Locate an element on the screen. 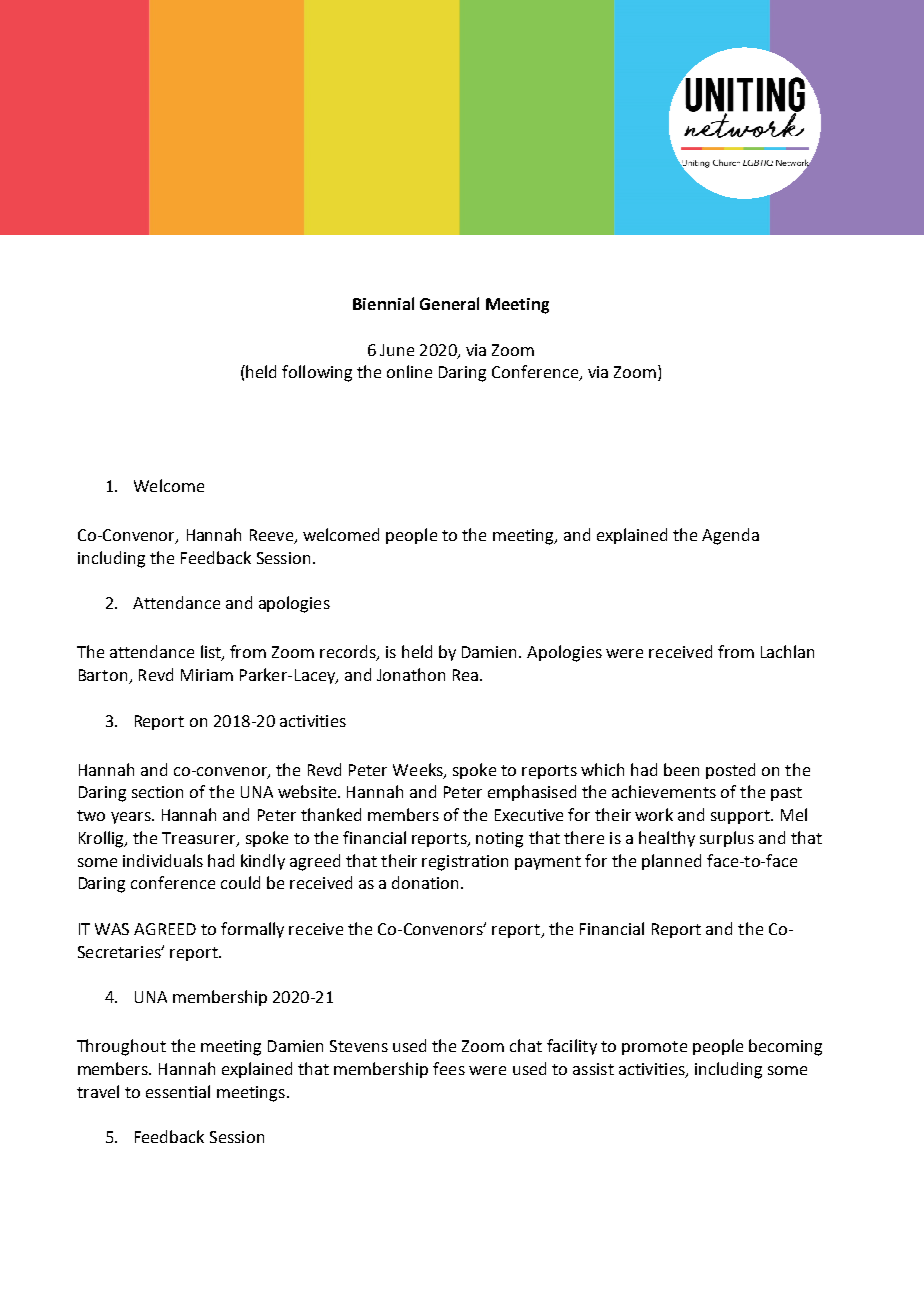 Image resolution: width=924 pixels, height=1308 pixels. Lachlan is located at coordinates (787, 651).
